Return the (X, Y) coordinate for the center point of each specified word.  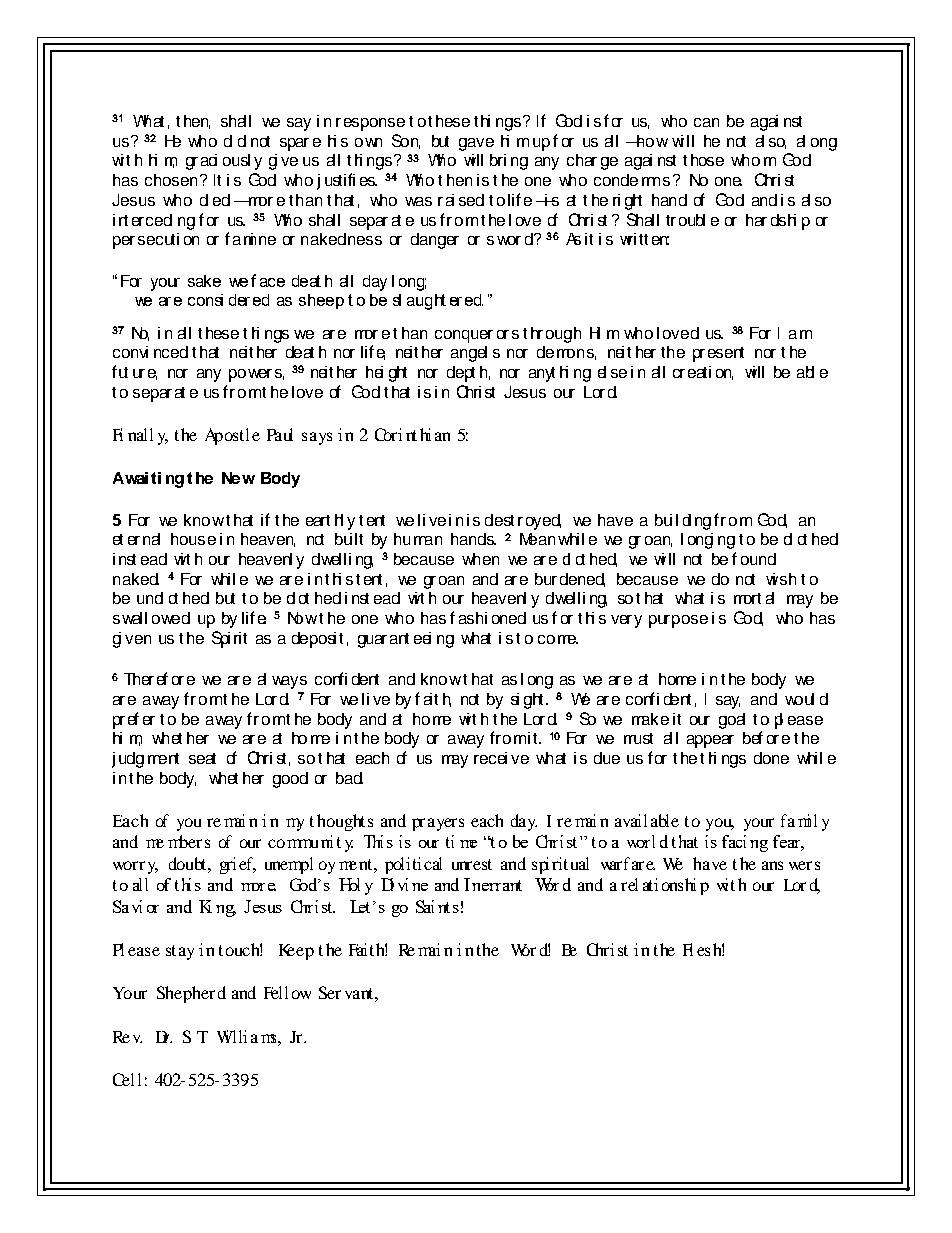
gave (476, 144)
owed (171, 618)
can (706, 122)
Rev (127, 1037)
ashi (473, 618)
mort (747, 598)
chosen (173, 180)
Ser (330, 992)
